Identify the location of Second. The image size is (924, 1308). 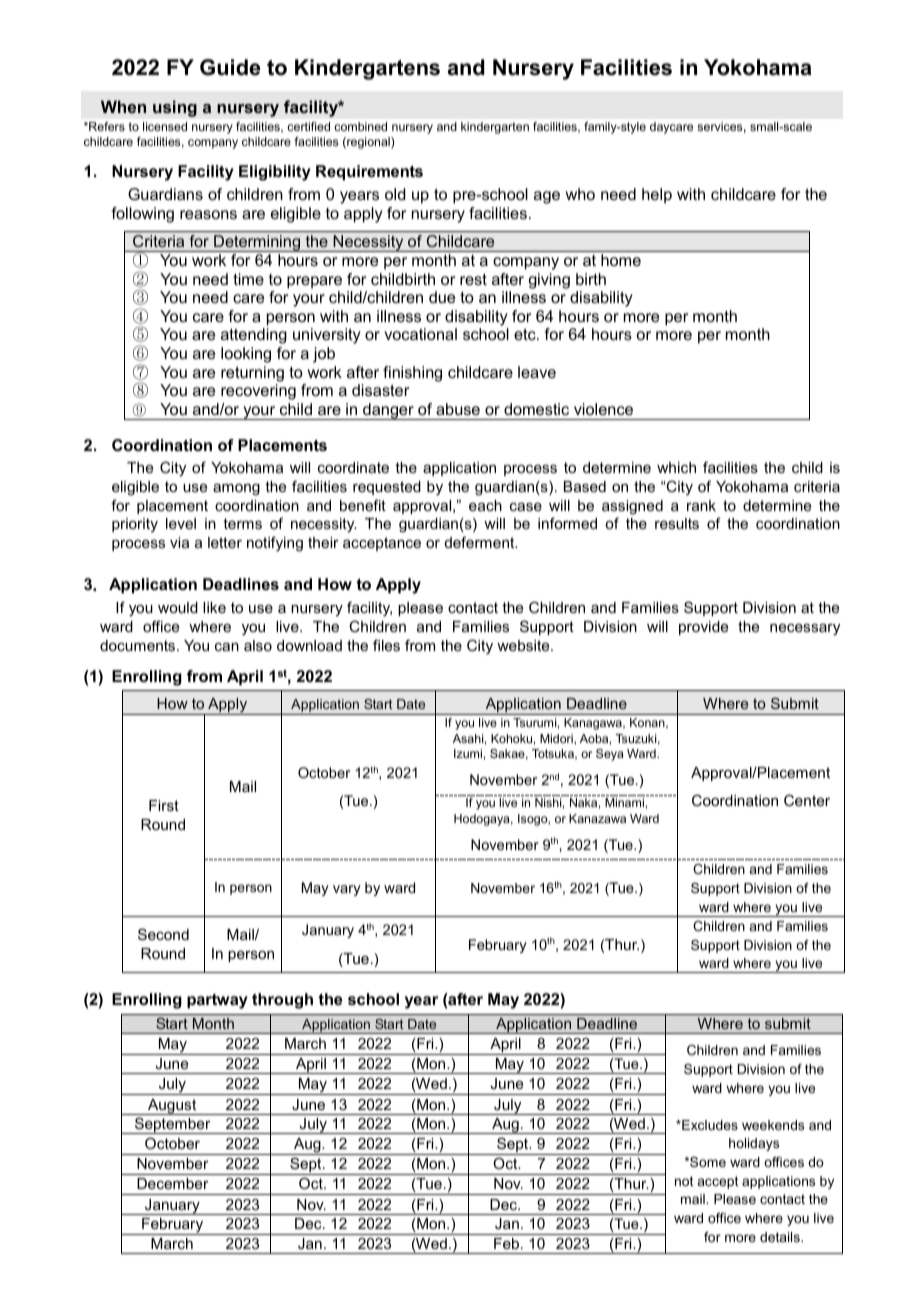
(163, 934).
